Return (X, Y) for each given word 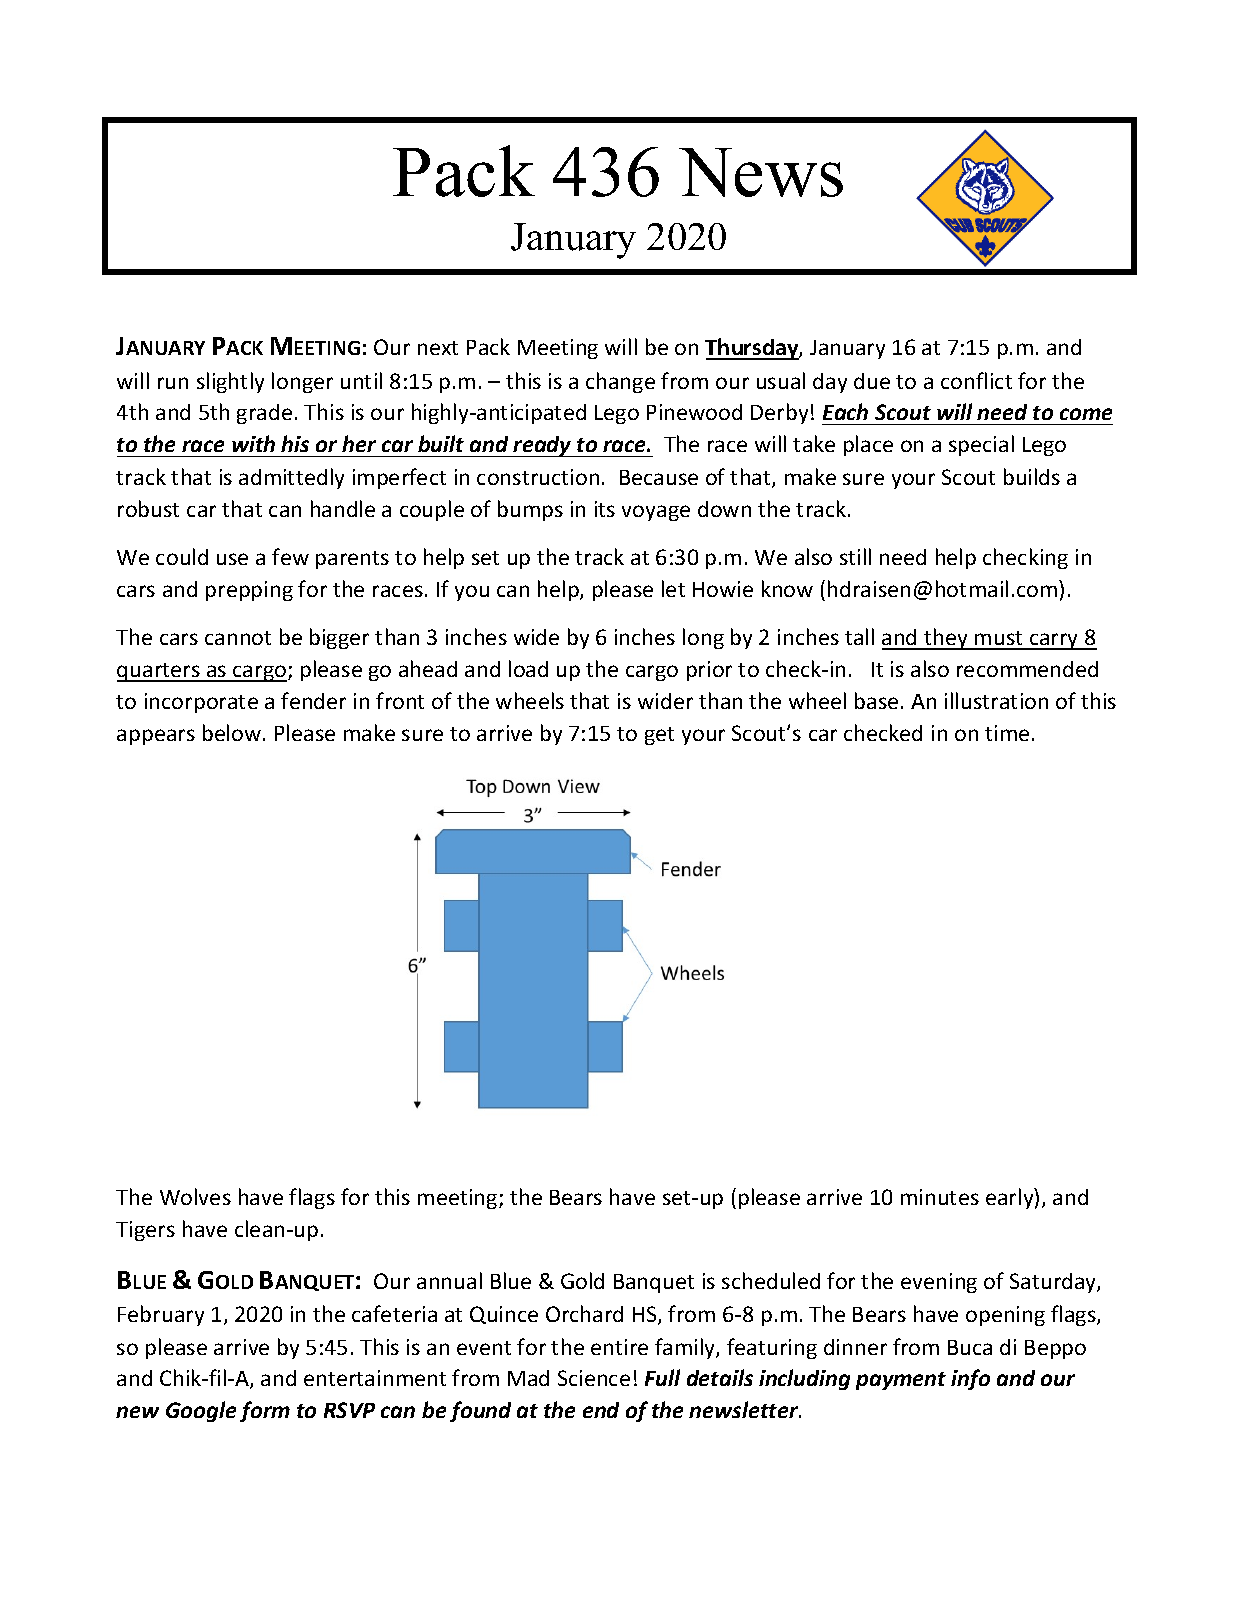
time (1007, 733)
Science (594, 1378)
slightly (230, 382)
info (970, 1379)
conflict (976, 380)
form (265, 1411)
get (659, 736)
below (233, 732)
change (620, 382)
